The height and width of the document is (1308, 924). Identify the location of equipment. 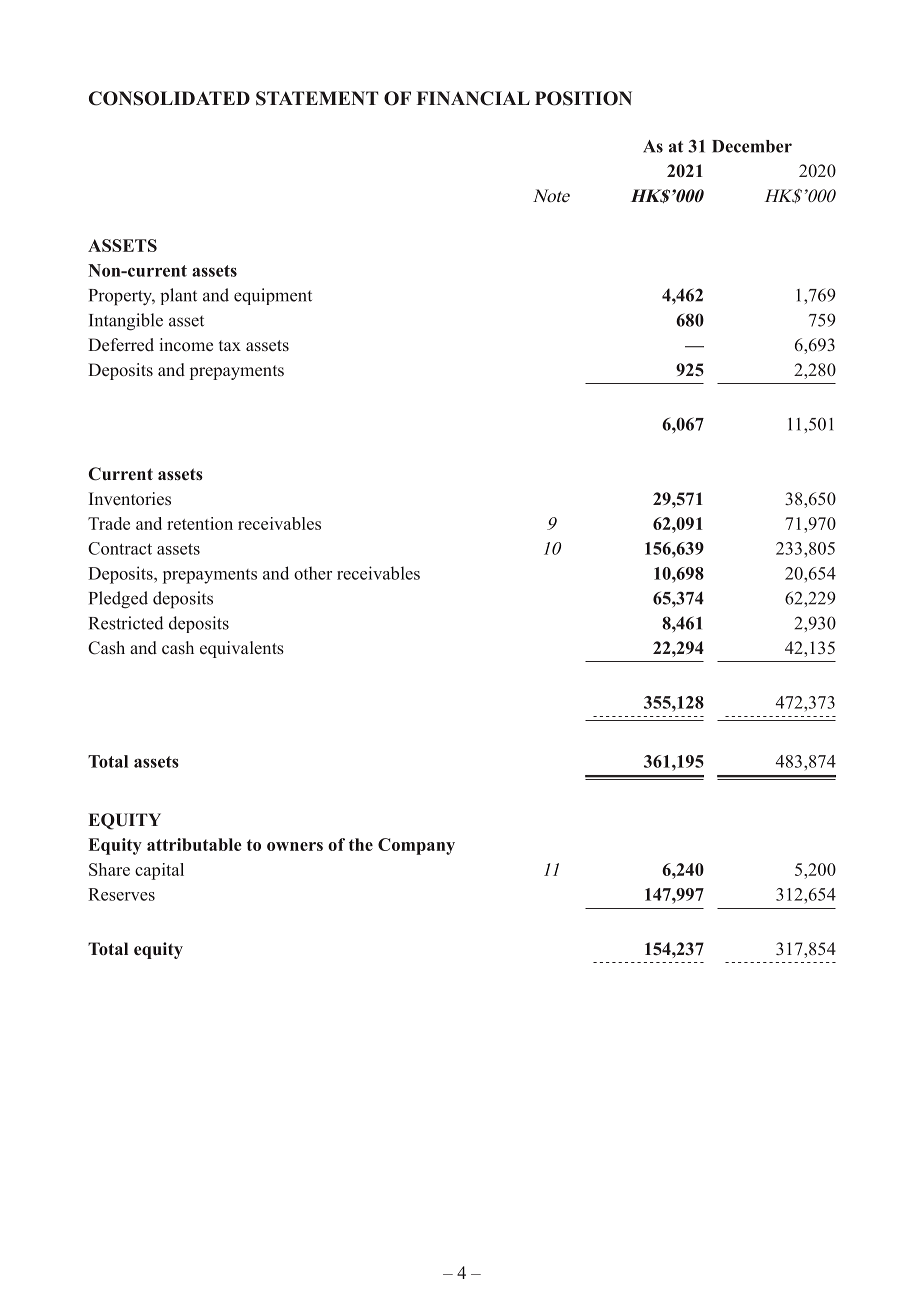
(273, 296).
